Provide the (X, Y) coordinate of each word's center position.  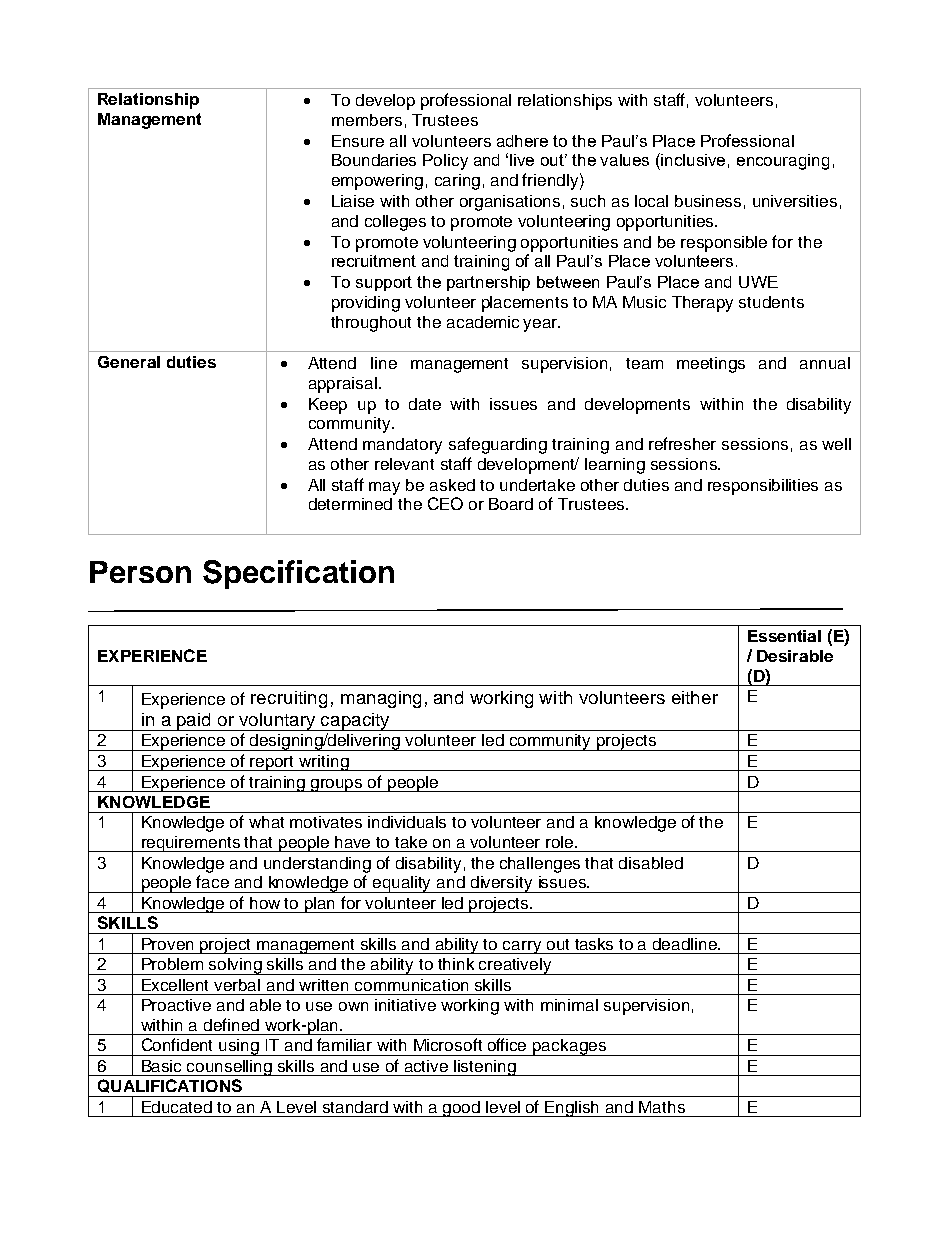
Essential (784, 636)
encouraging (783, 162)
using (239, 1047)
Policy (445, 162)
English (573, 1109)
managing (381, 699)
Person (140, 572)
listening (485, 1068)
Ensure (358, 141)
